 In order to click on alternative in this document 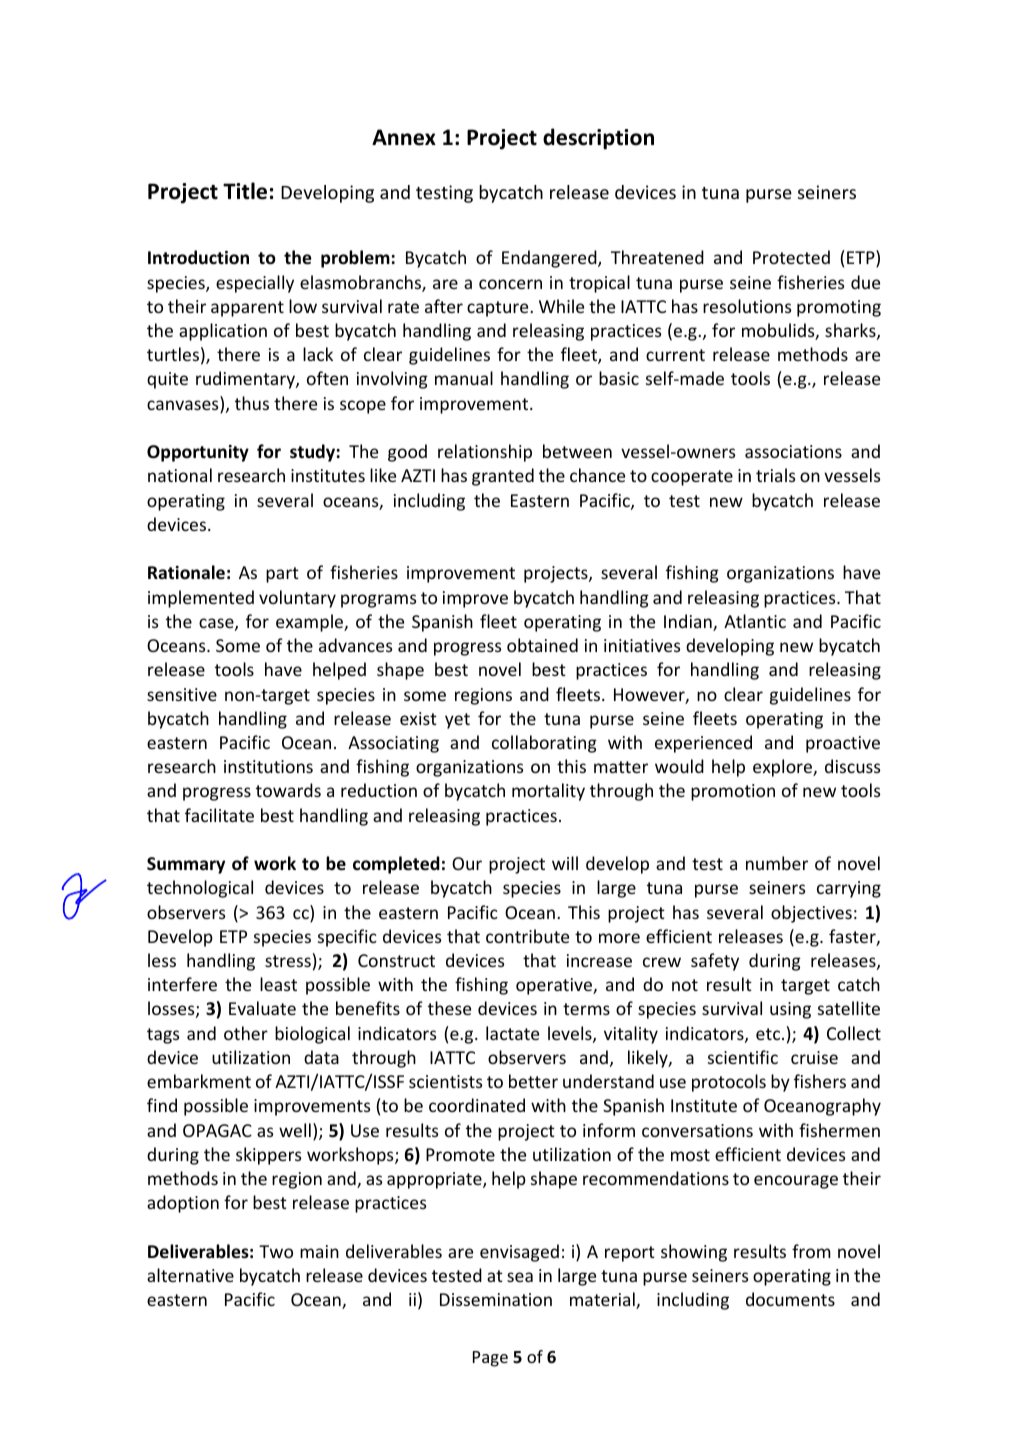, I will do `click(190, 1275)`.
